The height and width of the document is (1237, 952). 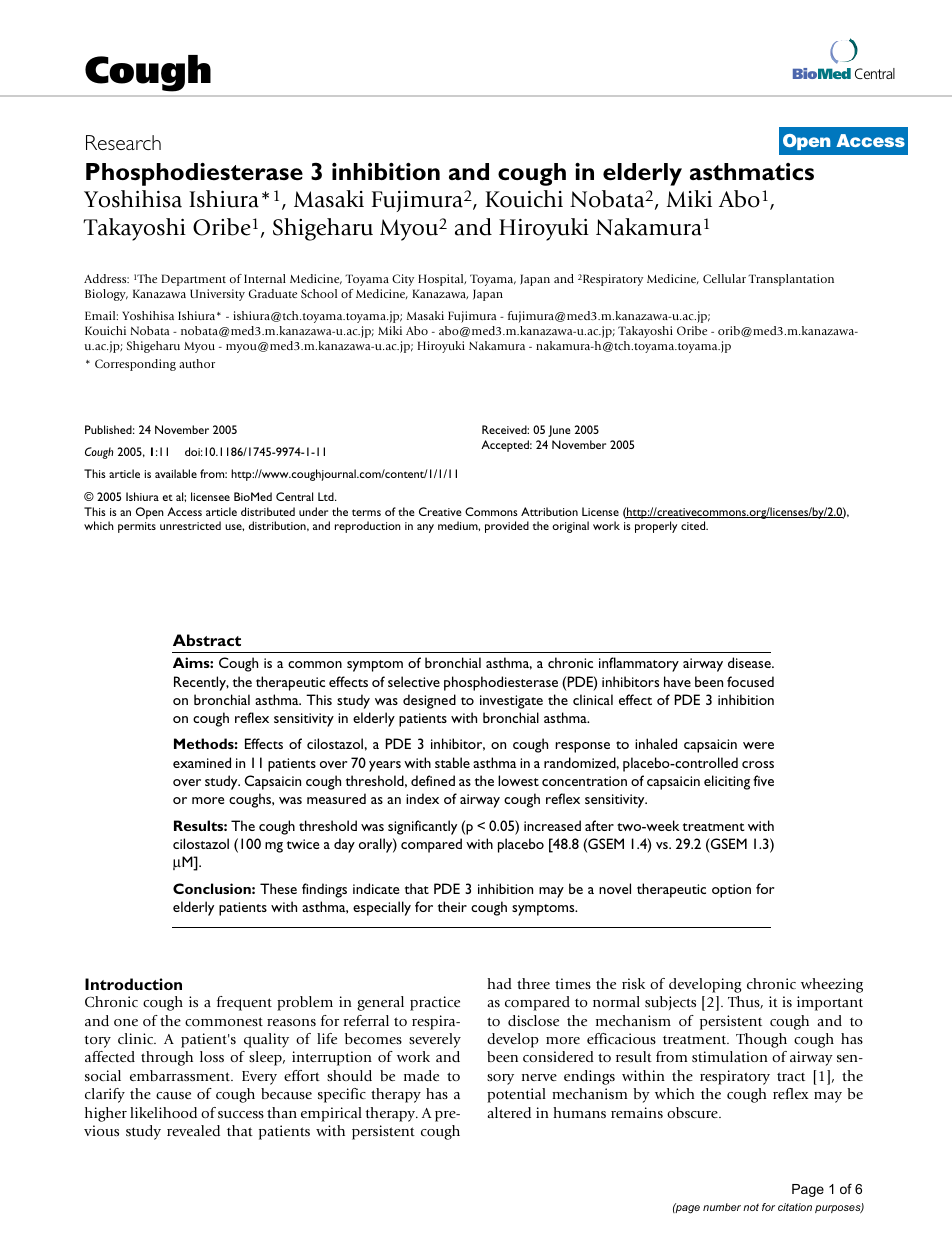 I want to click on Cellular, so click(x=724, y=278).
